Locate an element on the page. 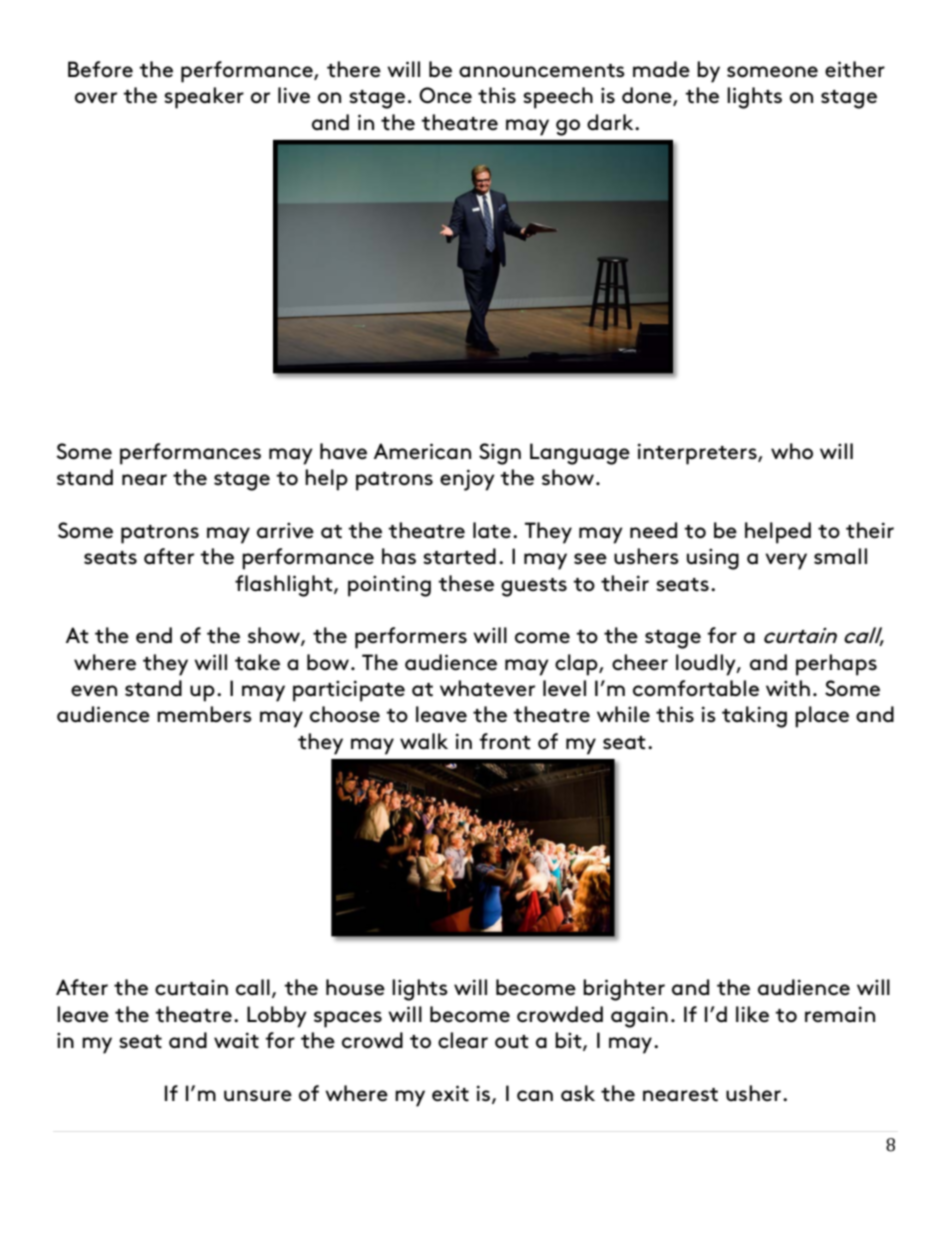  like is located at coordinates (752, 1014).
